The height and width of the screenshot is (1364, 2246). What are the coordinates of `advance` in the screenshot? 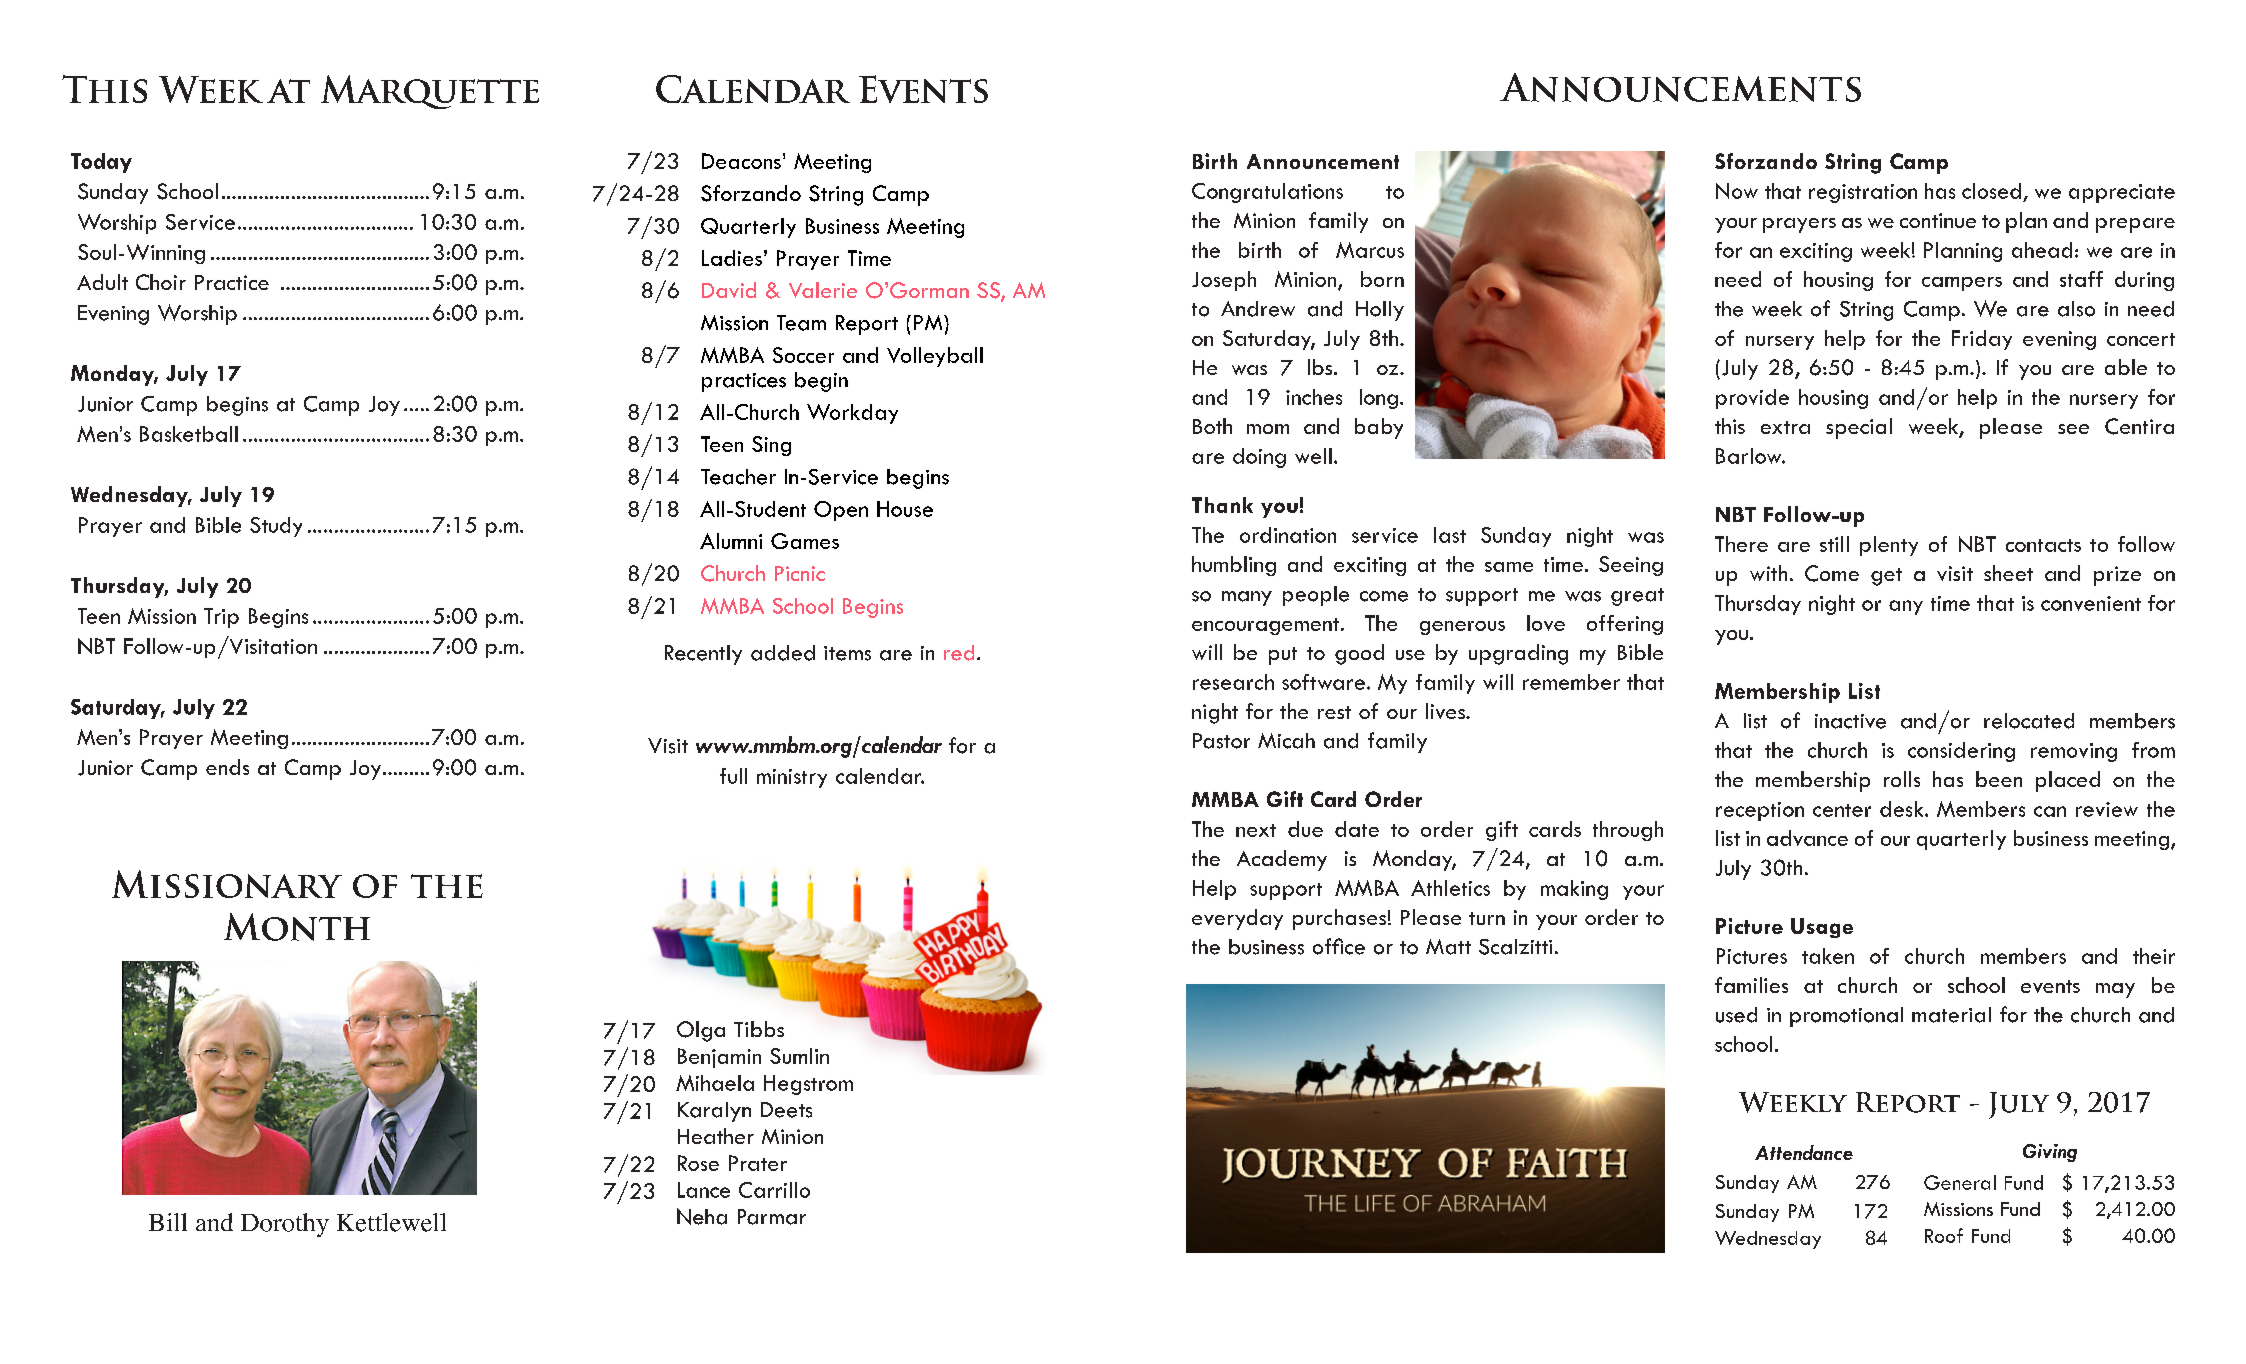 It's located at (1807, 838).
